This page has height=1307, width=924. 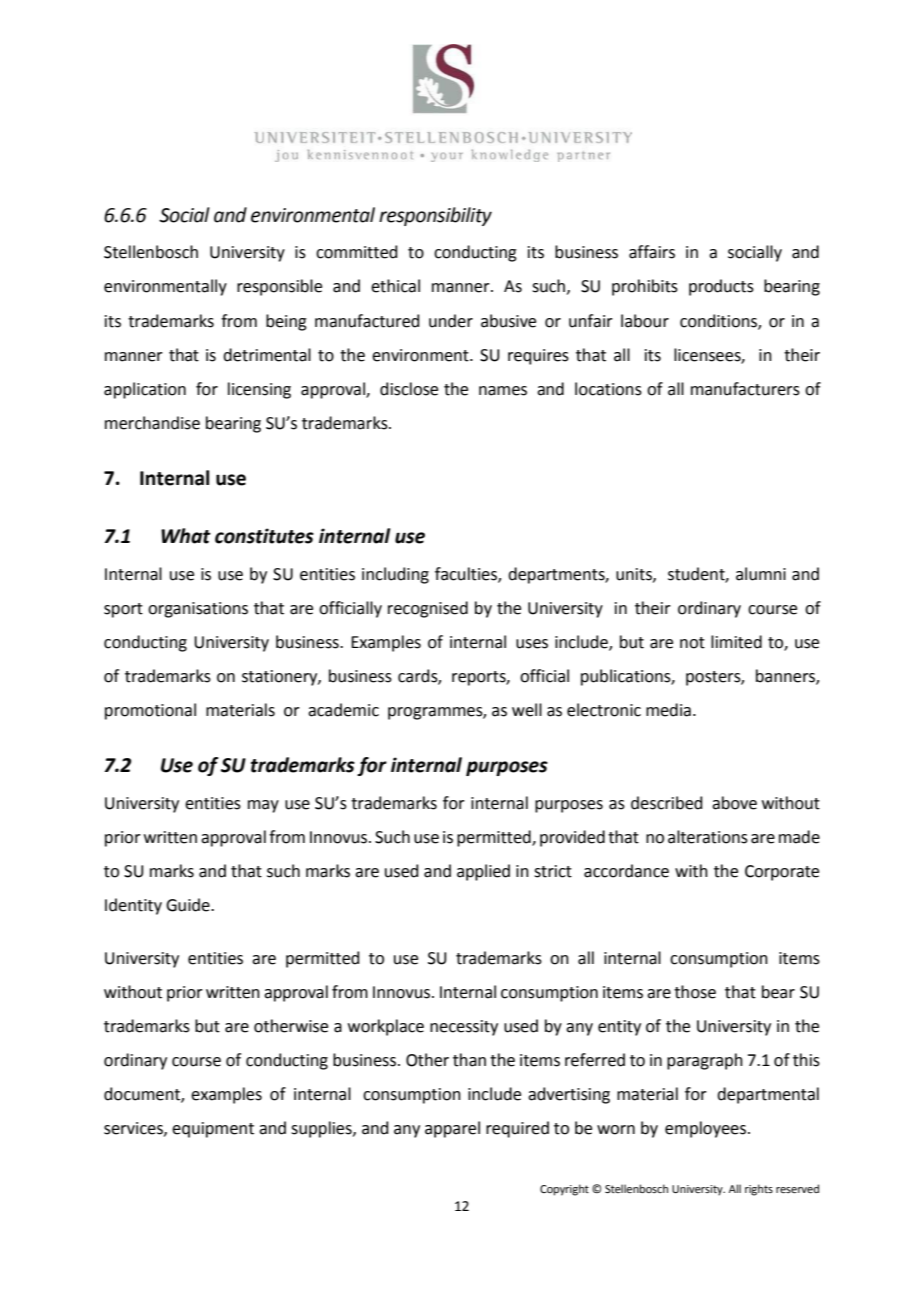 What do you see at coordinates (279, 287) in the page?
I see `responsible` at bounding box center [279, 287].
